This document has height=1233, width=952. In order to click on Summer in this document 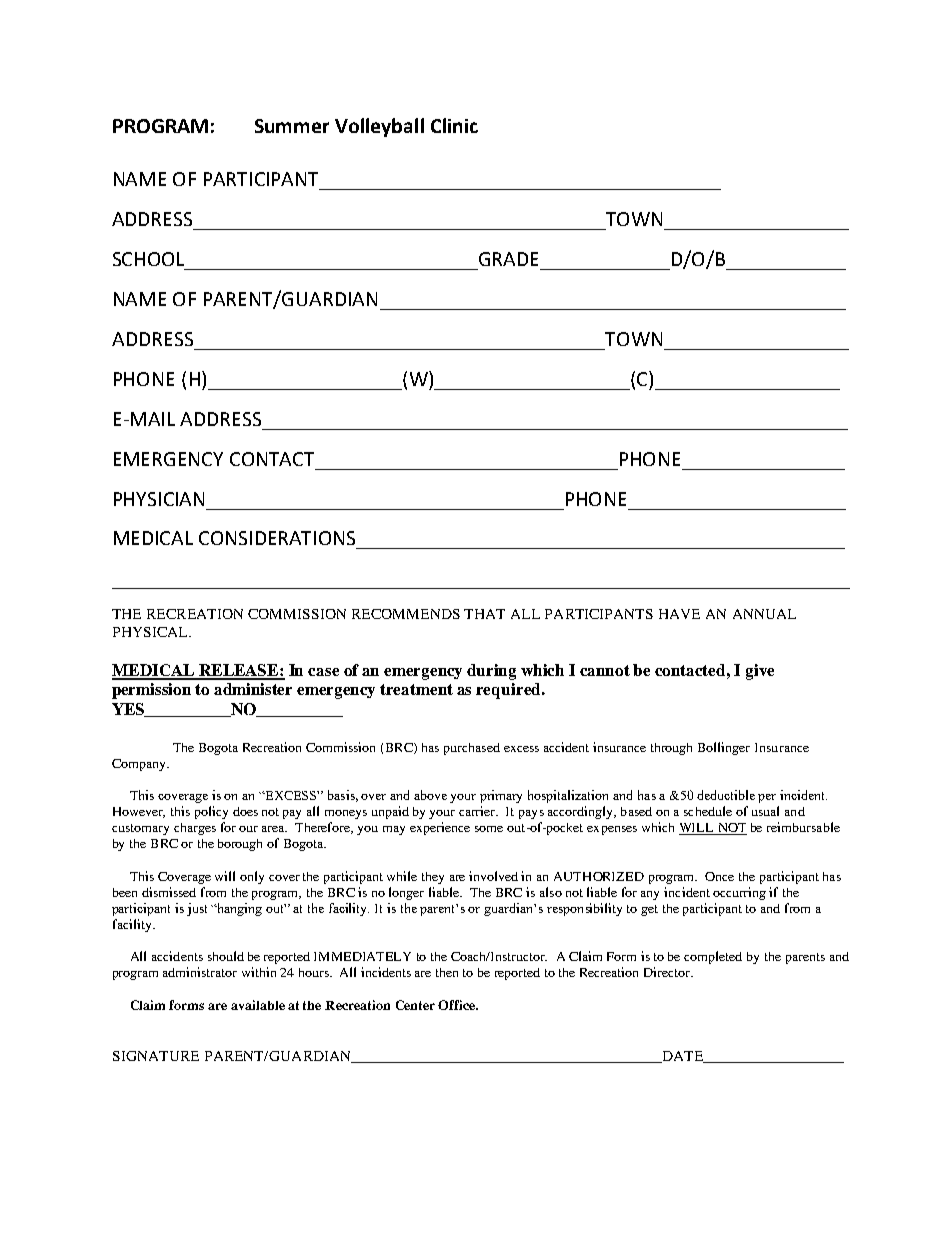, I will do `click(292, 126)`.
